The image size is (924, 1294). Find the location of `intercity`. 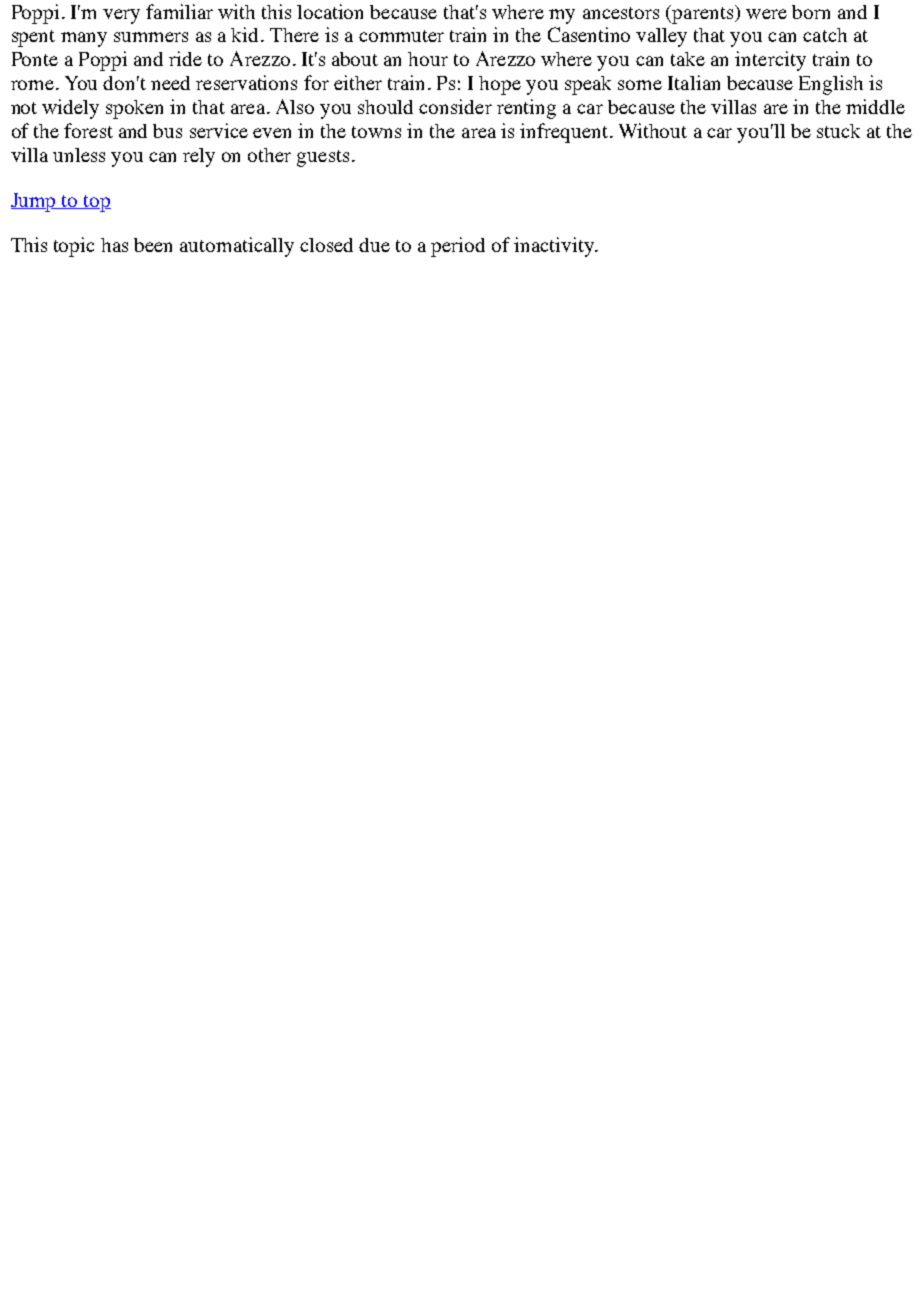

intercity is located at coordinates (770, 61).
